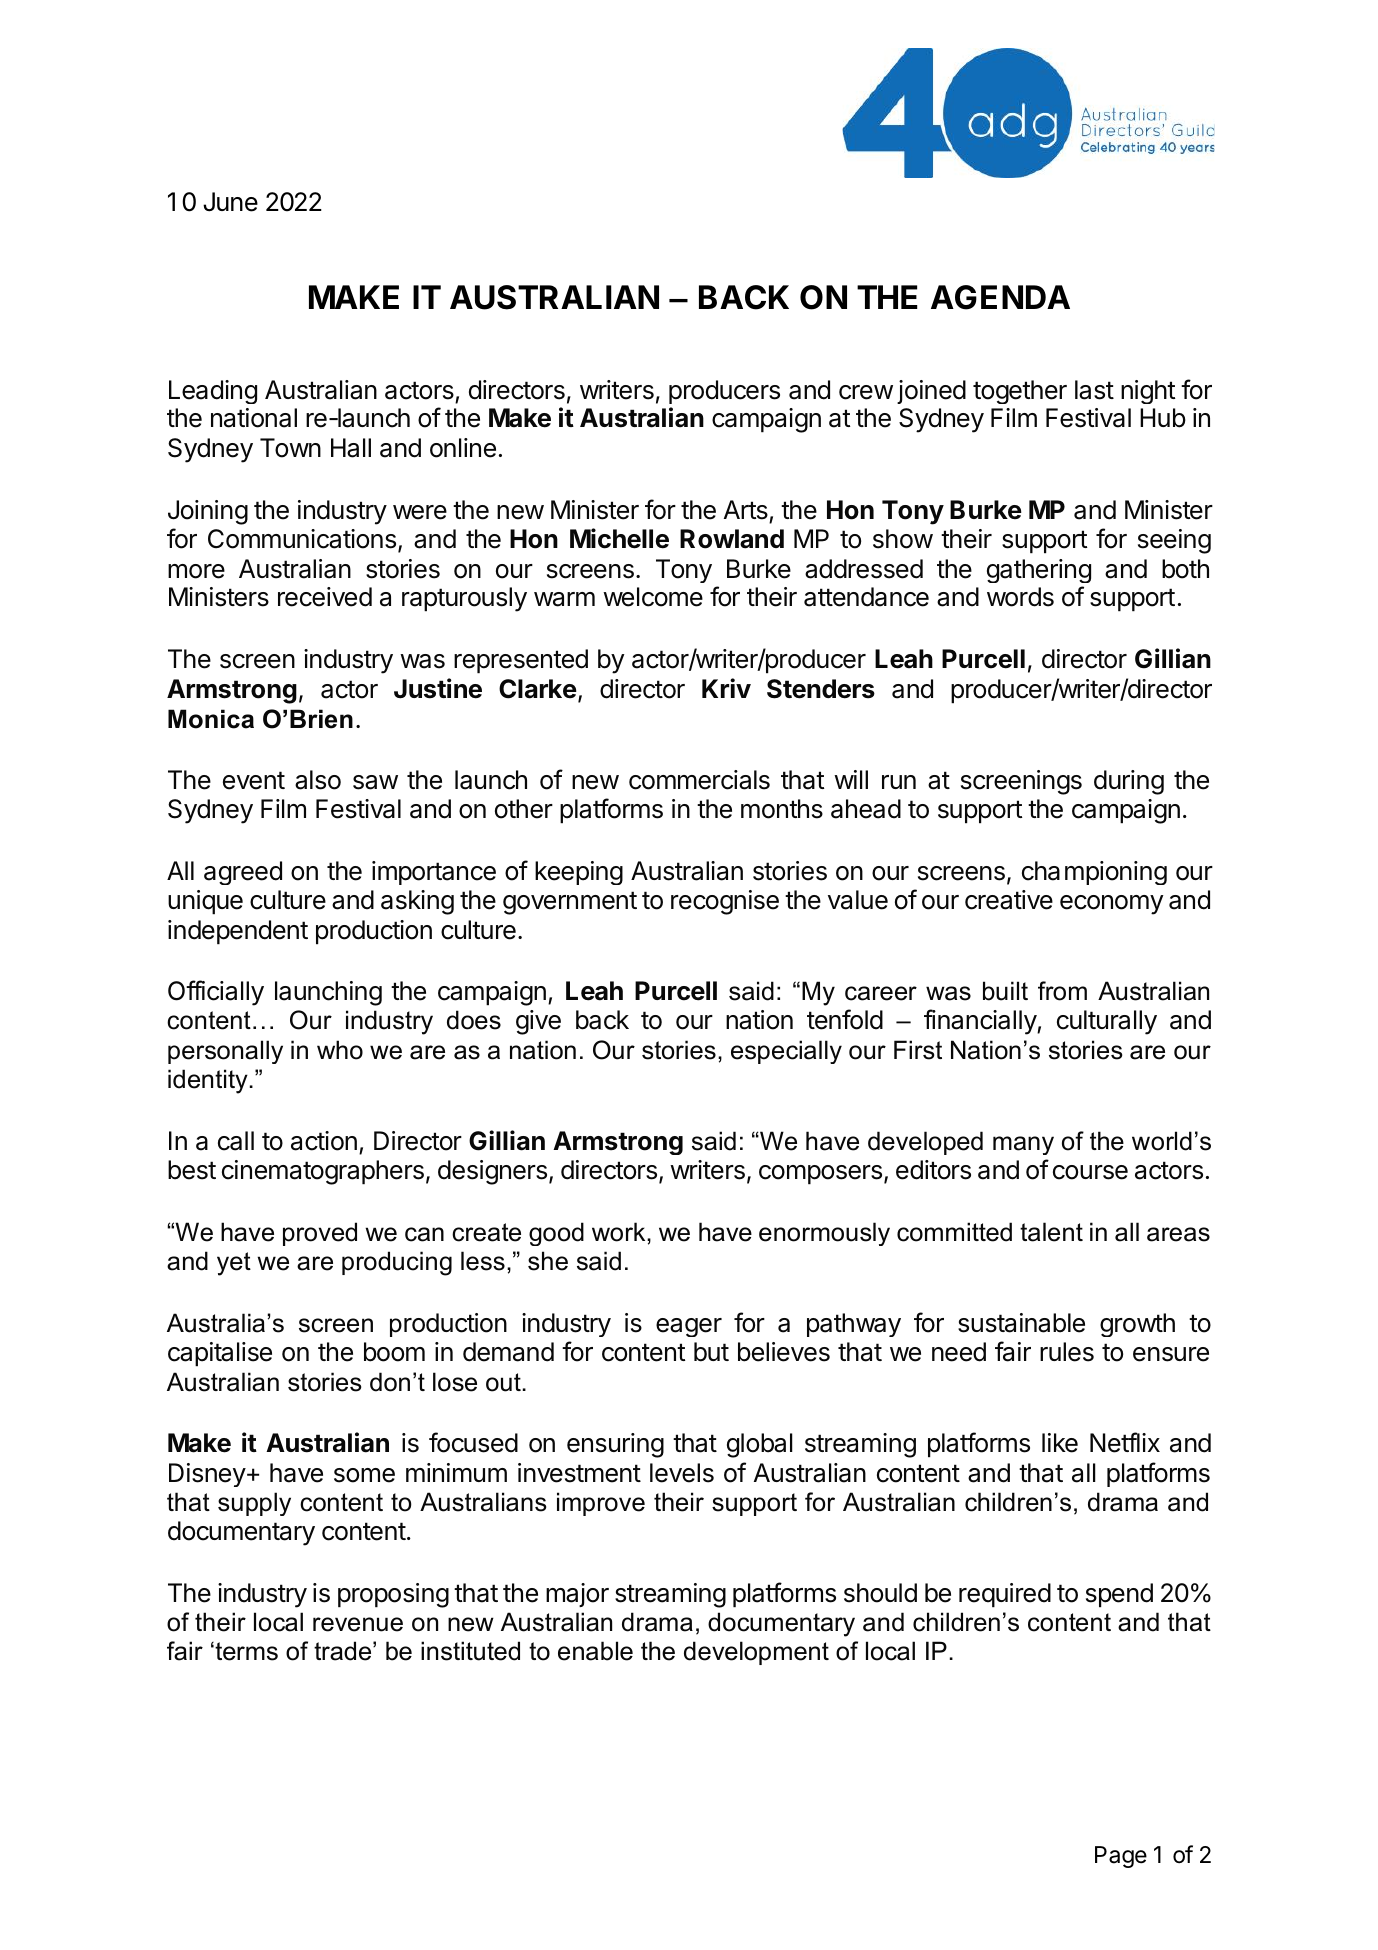  What do you see at coordinates (230, 202) in the screenshot?
I see `June` at bounding box center [230, 202].
